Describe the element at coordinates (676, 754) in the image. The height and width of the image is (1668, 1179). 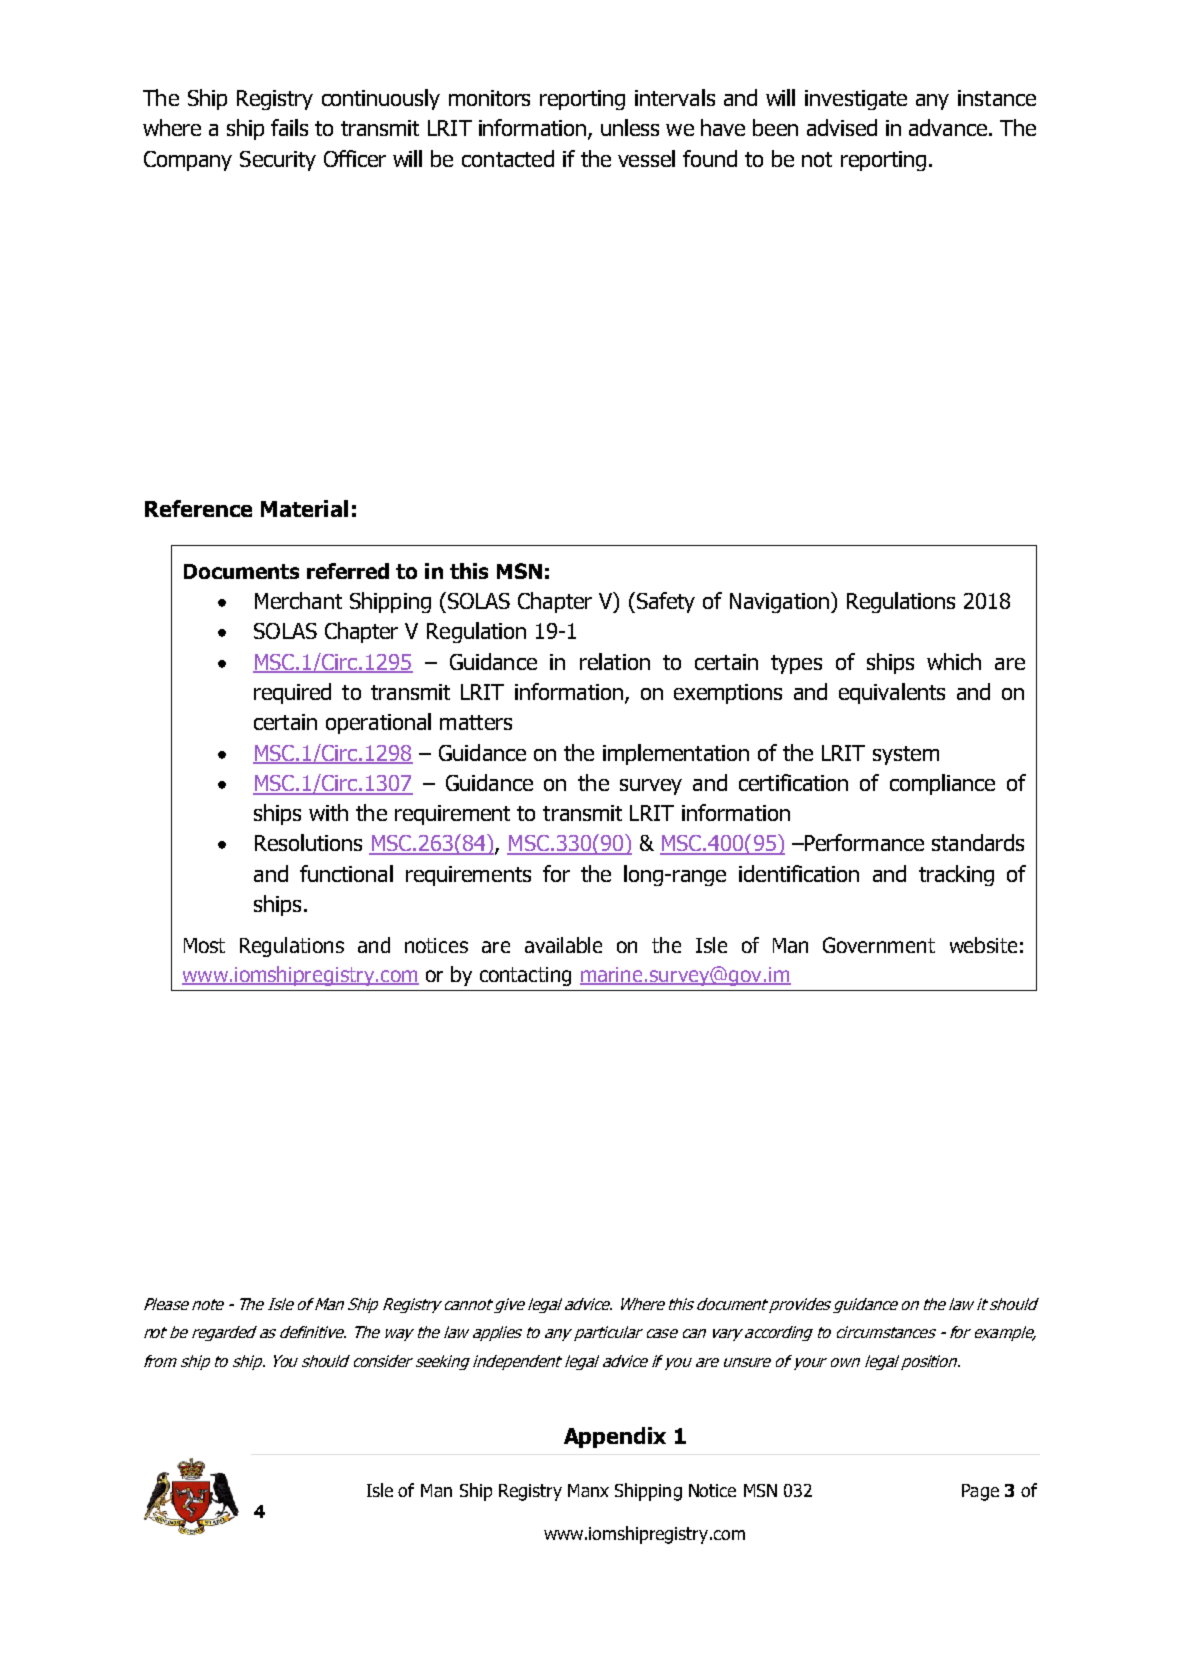
I see `implementation` at that location.
